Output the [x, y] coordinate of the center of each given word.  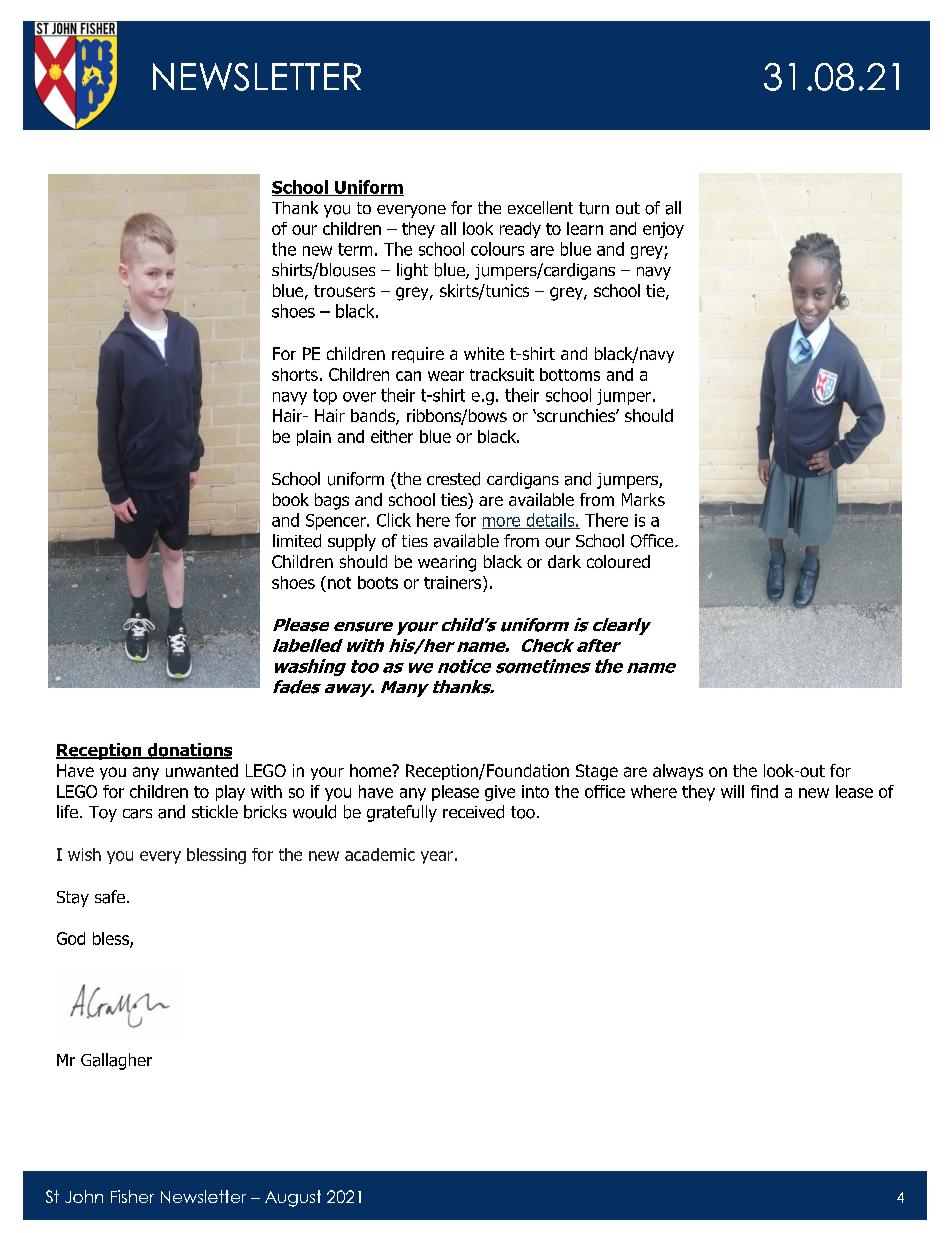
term [355, 249]
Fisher [132, 1196]
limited [297, 541]
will [732, 791]
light [412, 271]
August [293, 1198]
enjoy [663, 230]
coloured [618, 561]
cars [137, 814]
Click [394, 520]
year [437, 857]
